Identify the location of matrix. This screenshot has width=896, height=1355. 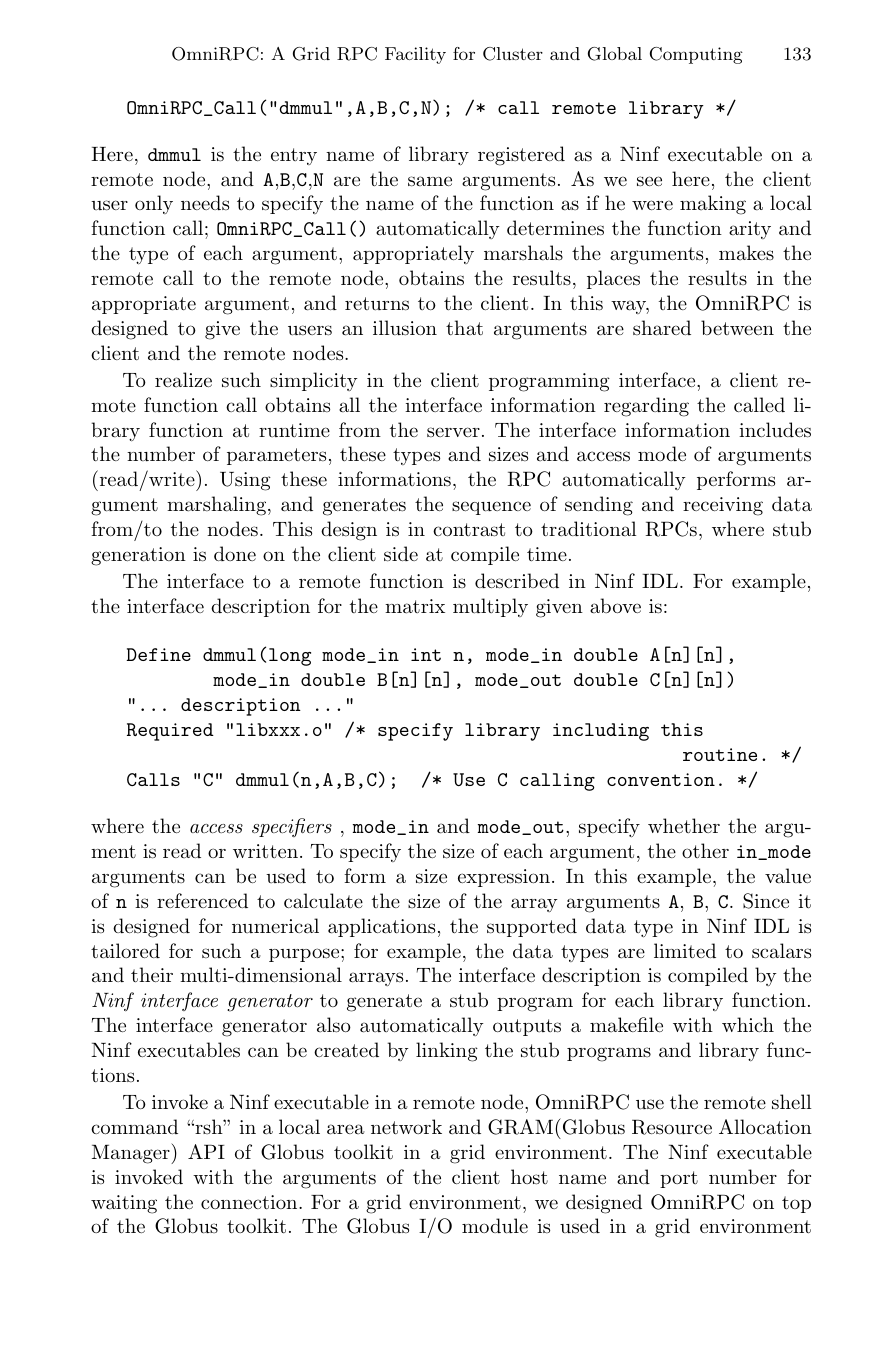
(415, 606).
